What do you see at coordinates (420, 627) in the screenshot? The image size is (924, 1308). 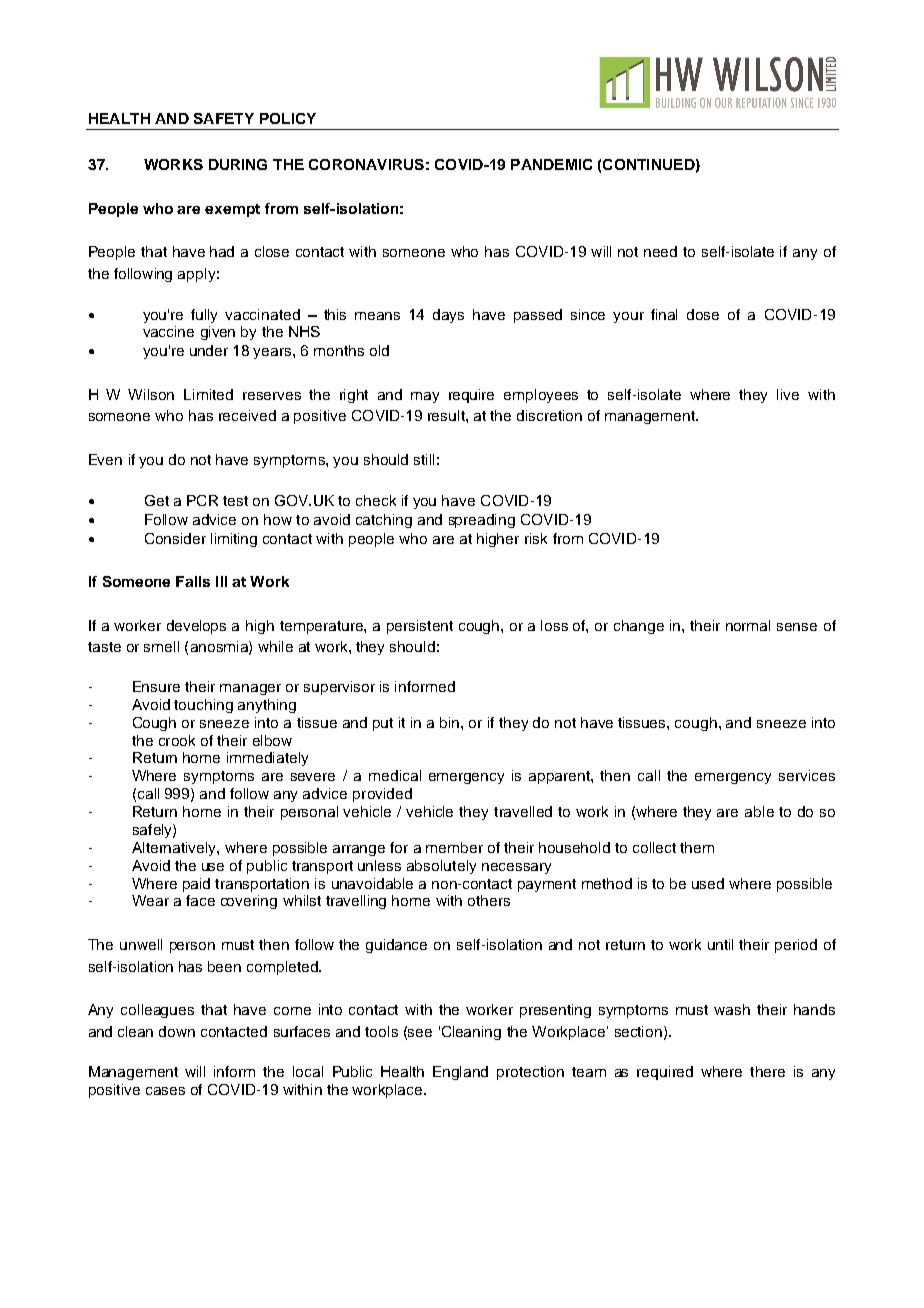 I see `persistent` at bounding box center [420, 627].
